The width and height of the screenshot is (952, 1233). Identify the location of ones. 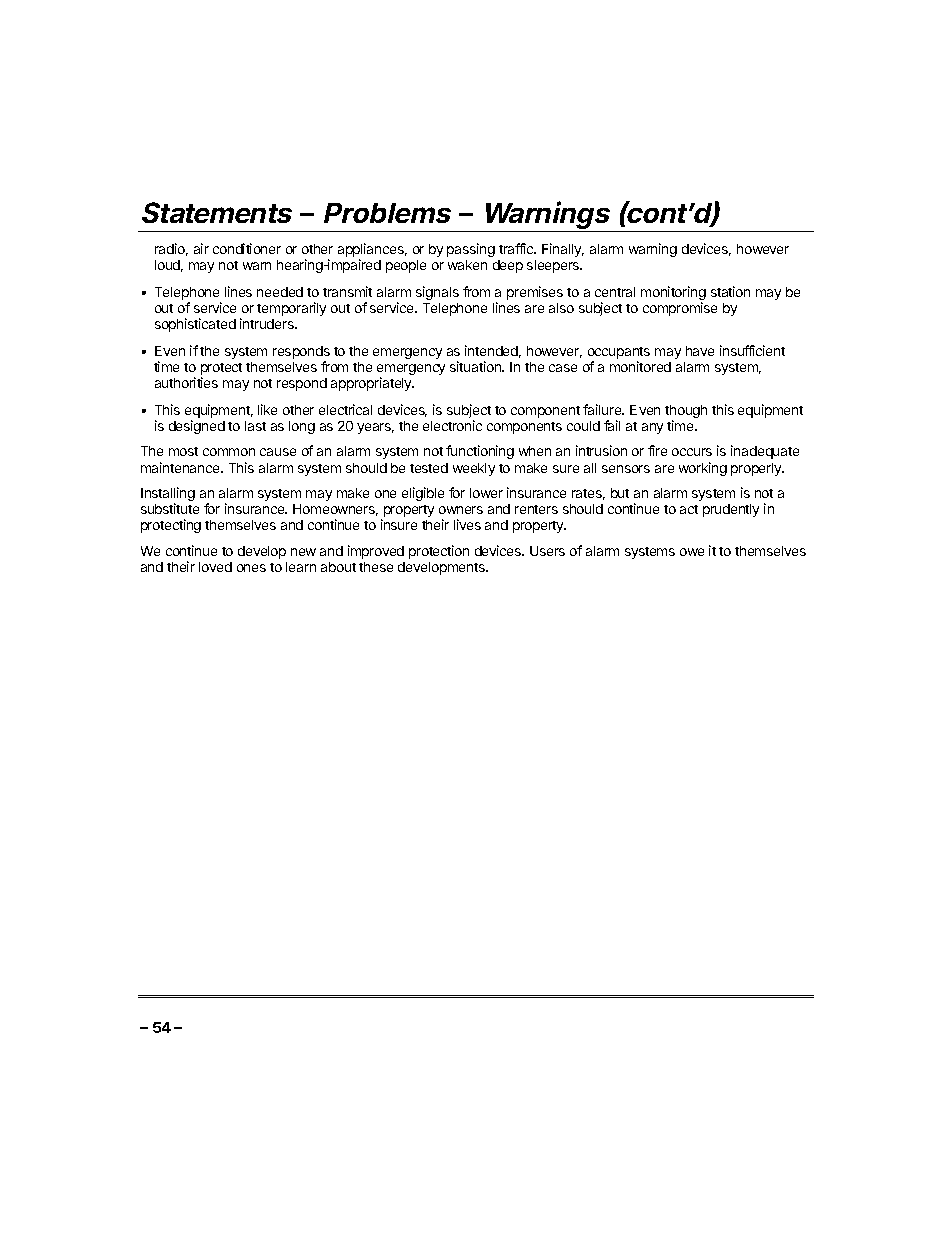
(251, 568).
